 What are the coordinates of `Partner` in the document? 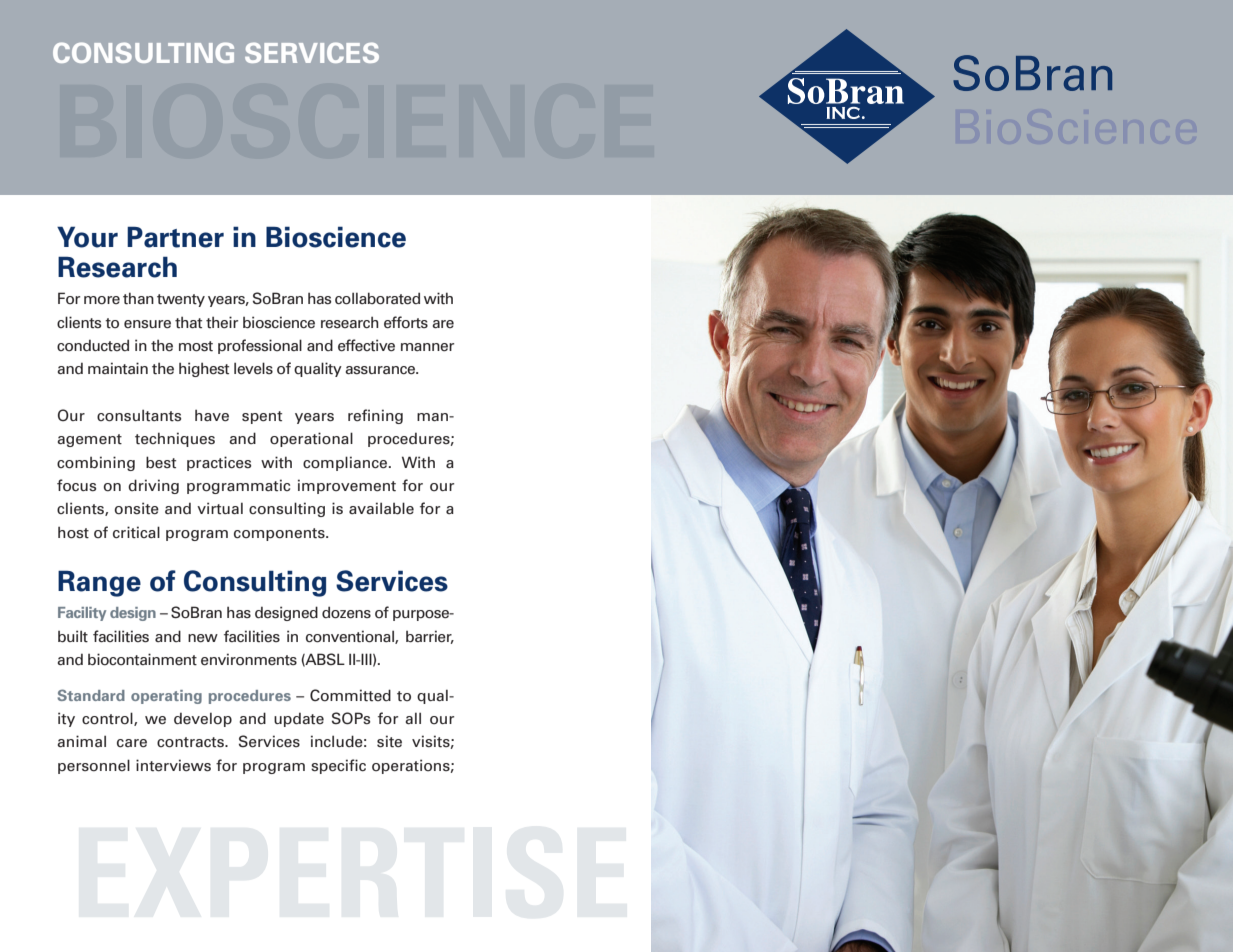 It's located at (175, 237).
